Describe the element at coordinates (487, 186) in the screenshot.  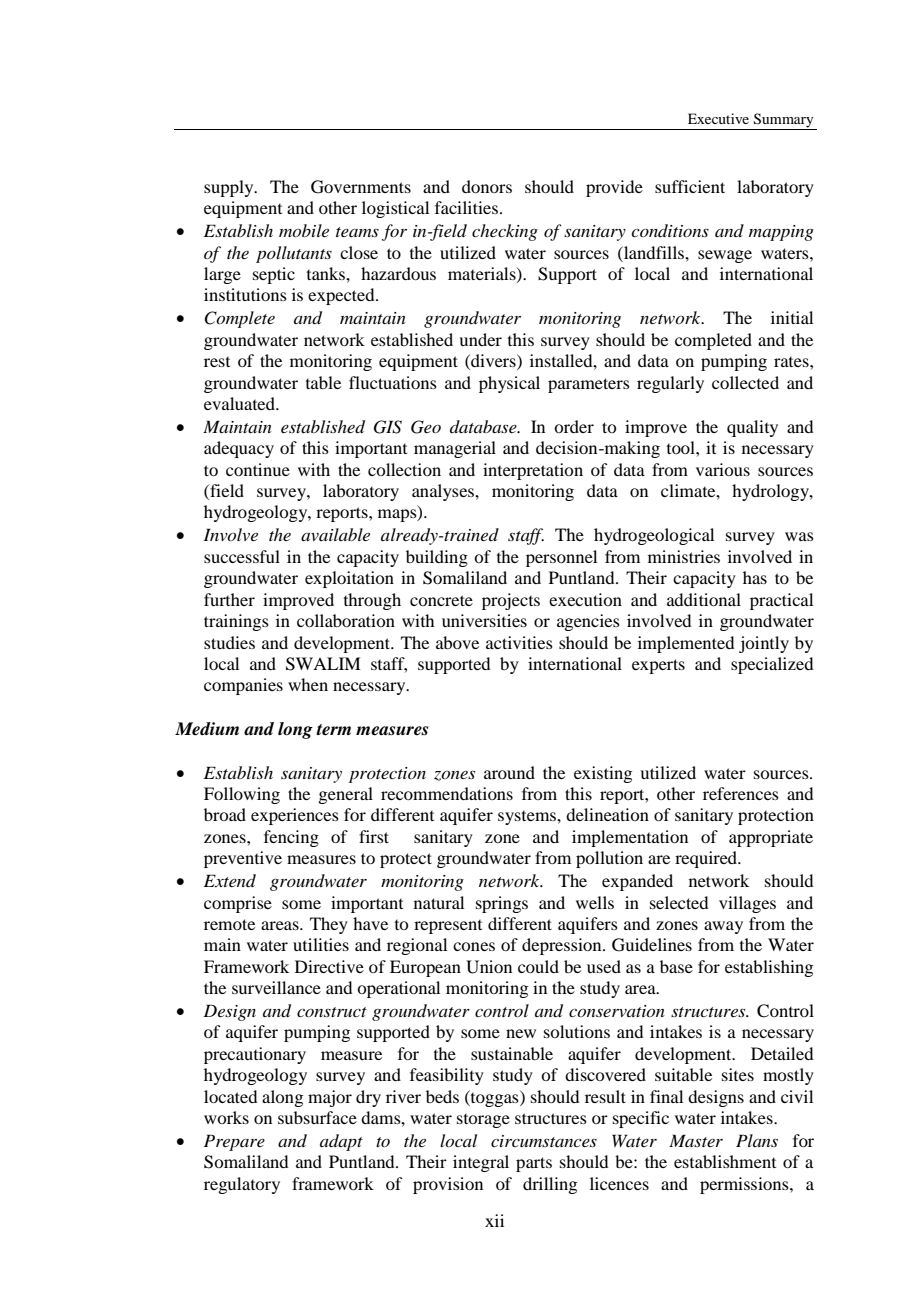
I see `donors` at that location.
